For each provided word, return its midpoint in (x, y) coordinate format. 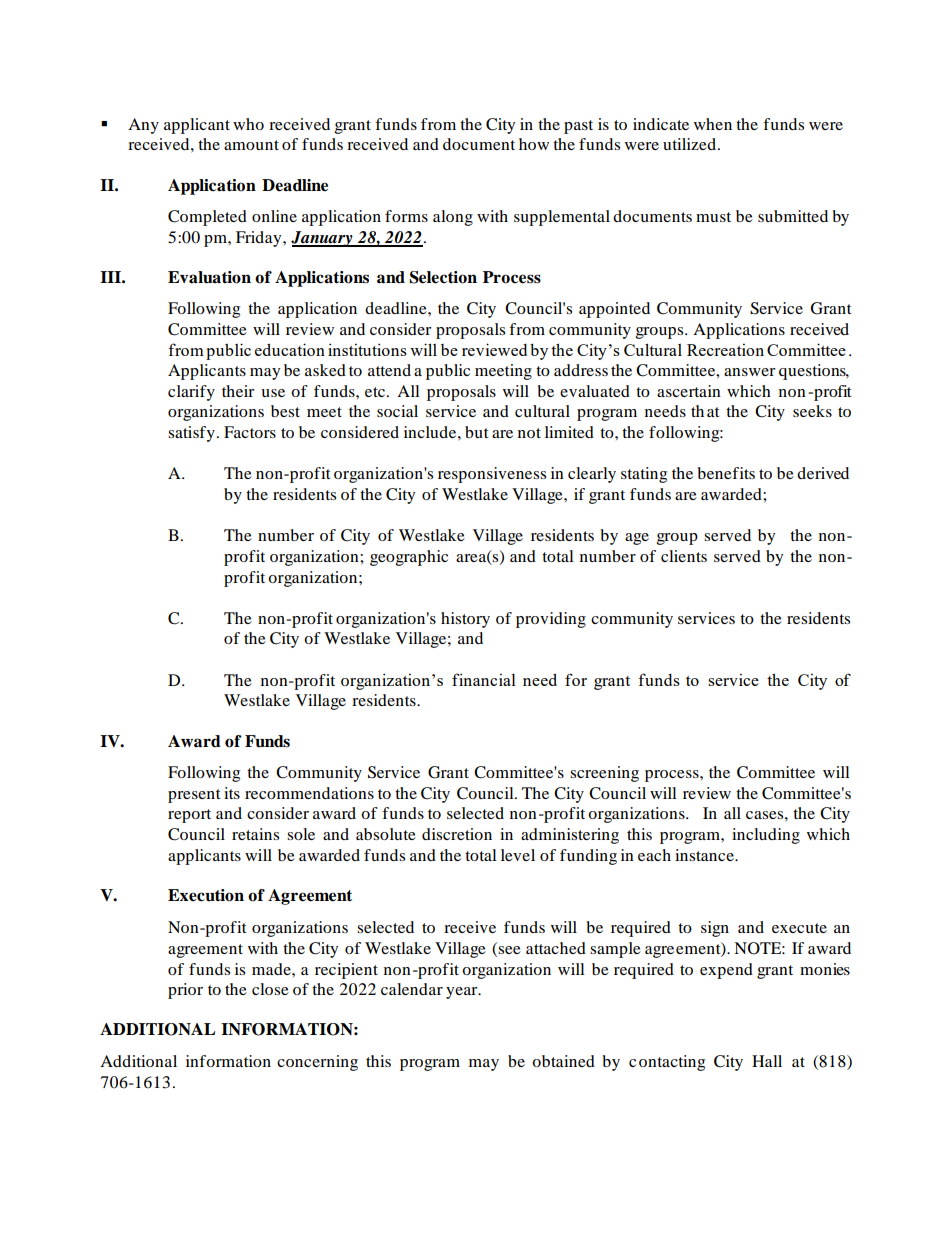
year (463, 993)
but (476, 432)
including (766, 836)
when (713, 124)
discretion (457, 834)
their (238, 391)
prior (185, 991)
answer (750, 372)
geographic (409, 558)
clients (684, 556)
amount (251, 145)
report (189, 816)
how (534, 144)
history (465, 620)
